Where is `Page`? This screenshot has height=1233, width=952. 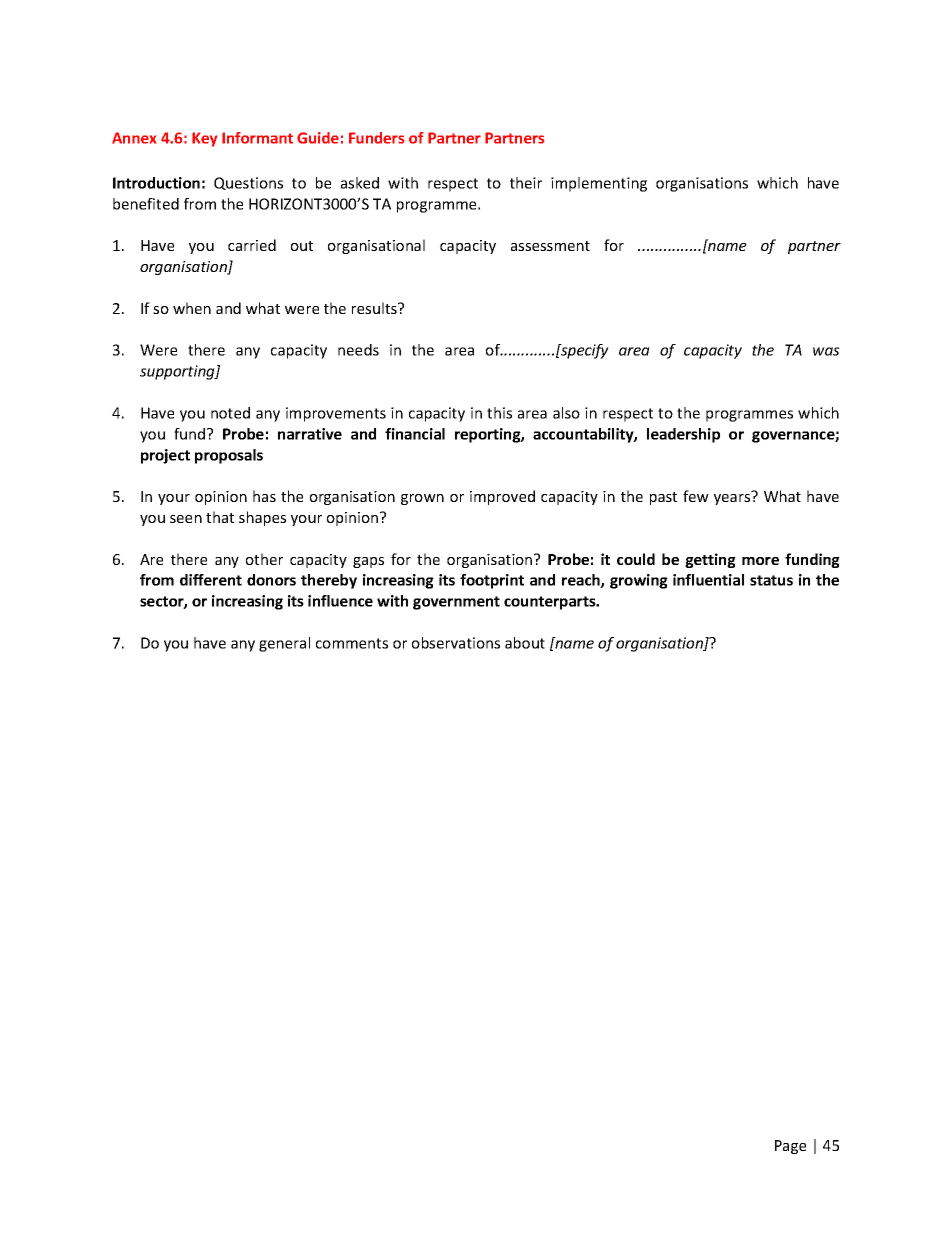
Page is located at coordinates (790, 1147).
